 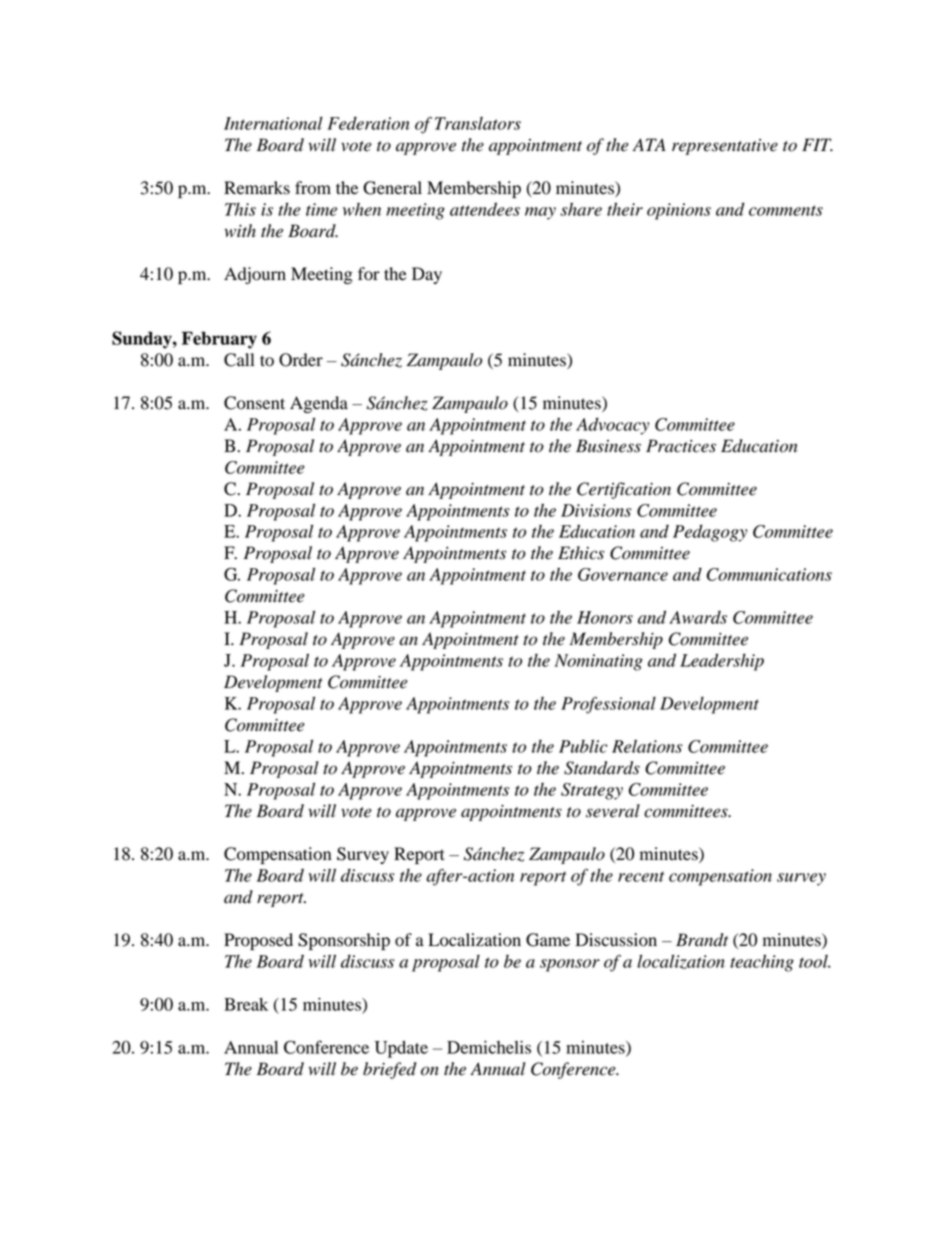 I want to click on Business, so click(x=608, y=446).
